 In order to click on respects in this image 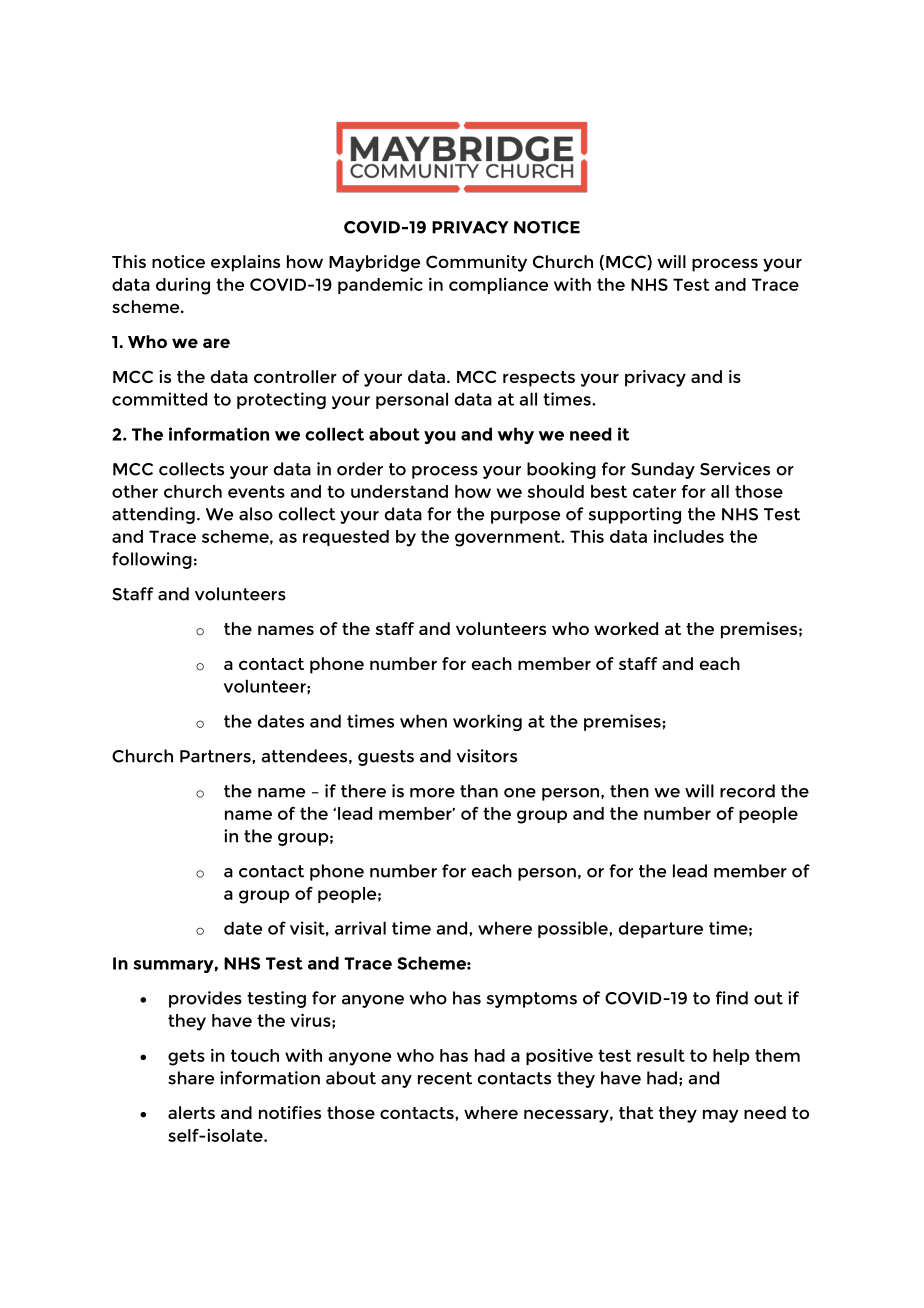, I will do `click(539, 379)`.
